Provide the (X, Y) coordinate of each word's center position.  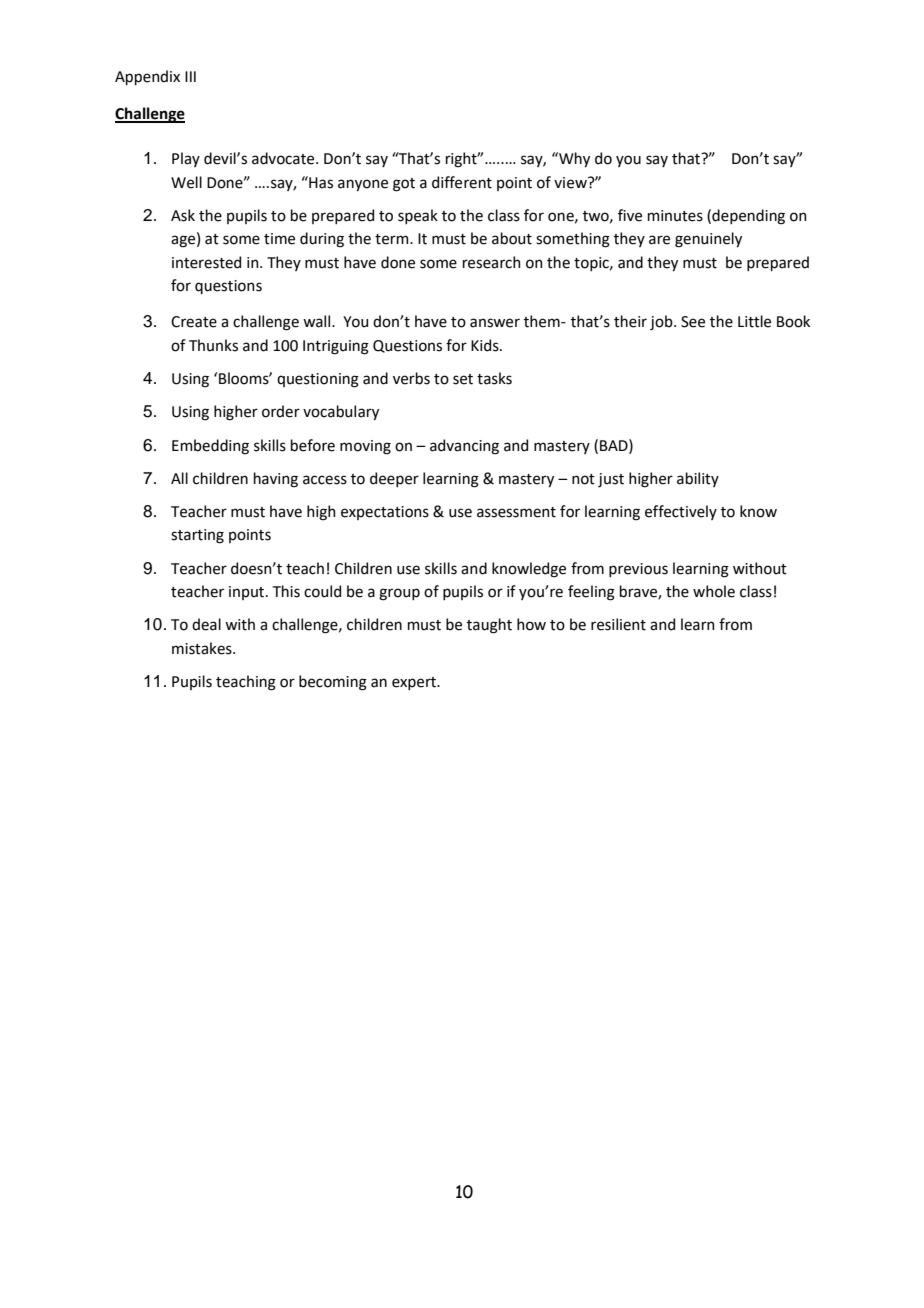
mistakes (203, 648)
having (276, 480)
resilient (618, 624)
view (571, 183)
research (492, 262)
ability (698, 479)
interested (206, 262)
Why (573, 159)
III (190, 76)
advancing (464, 447)
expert (415, 683)
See (693, 322)
